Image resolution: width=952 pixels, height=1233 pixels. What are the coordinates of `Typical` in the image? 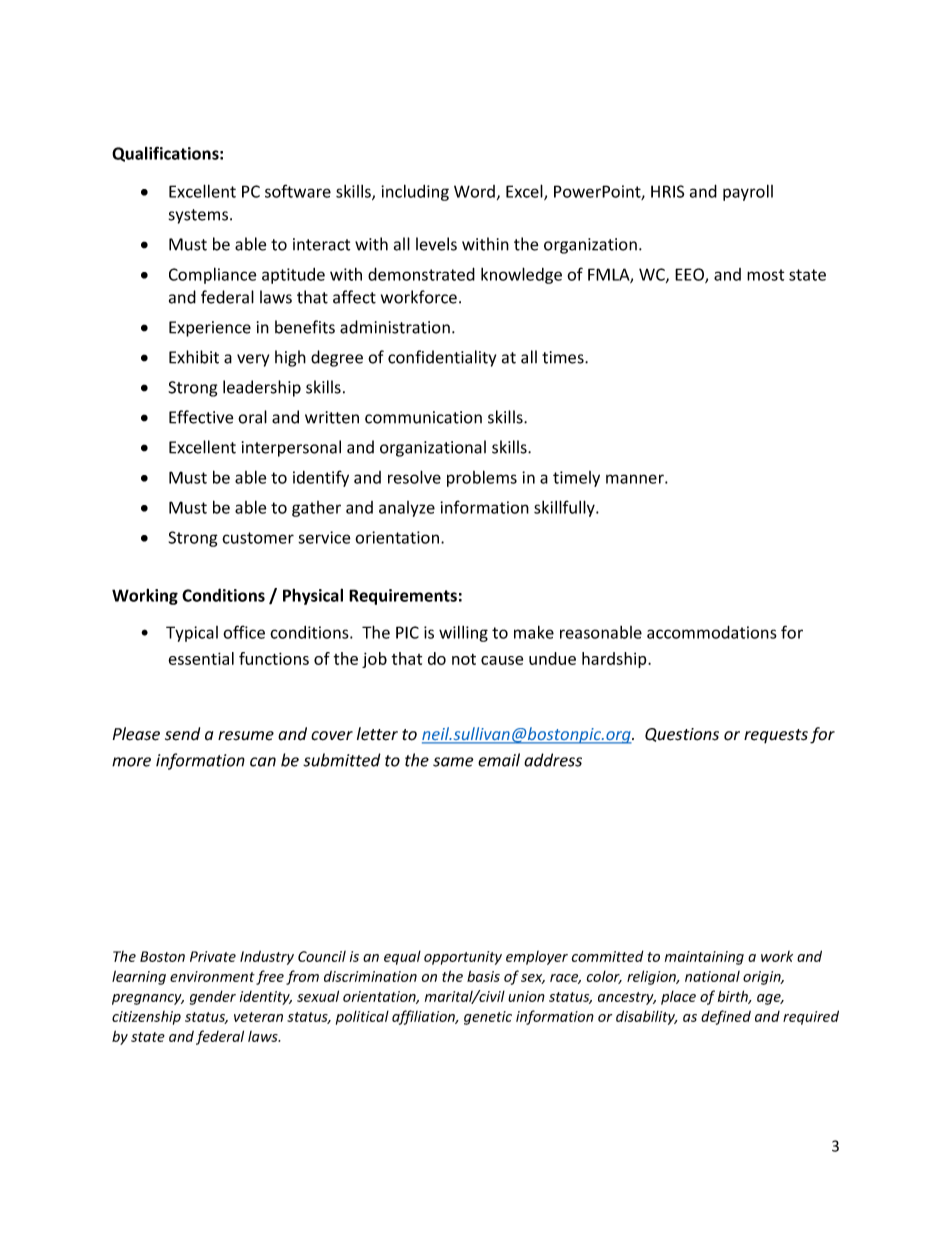 It's located at (192, 634).
